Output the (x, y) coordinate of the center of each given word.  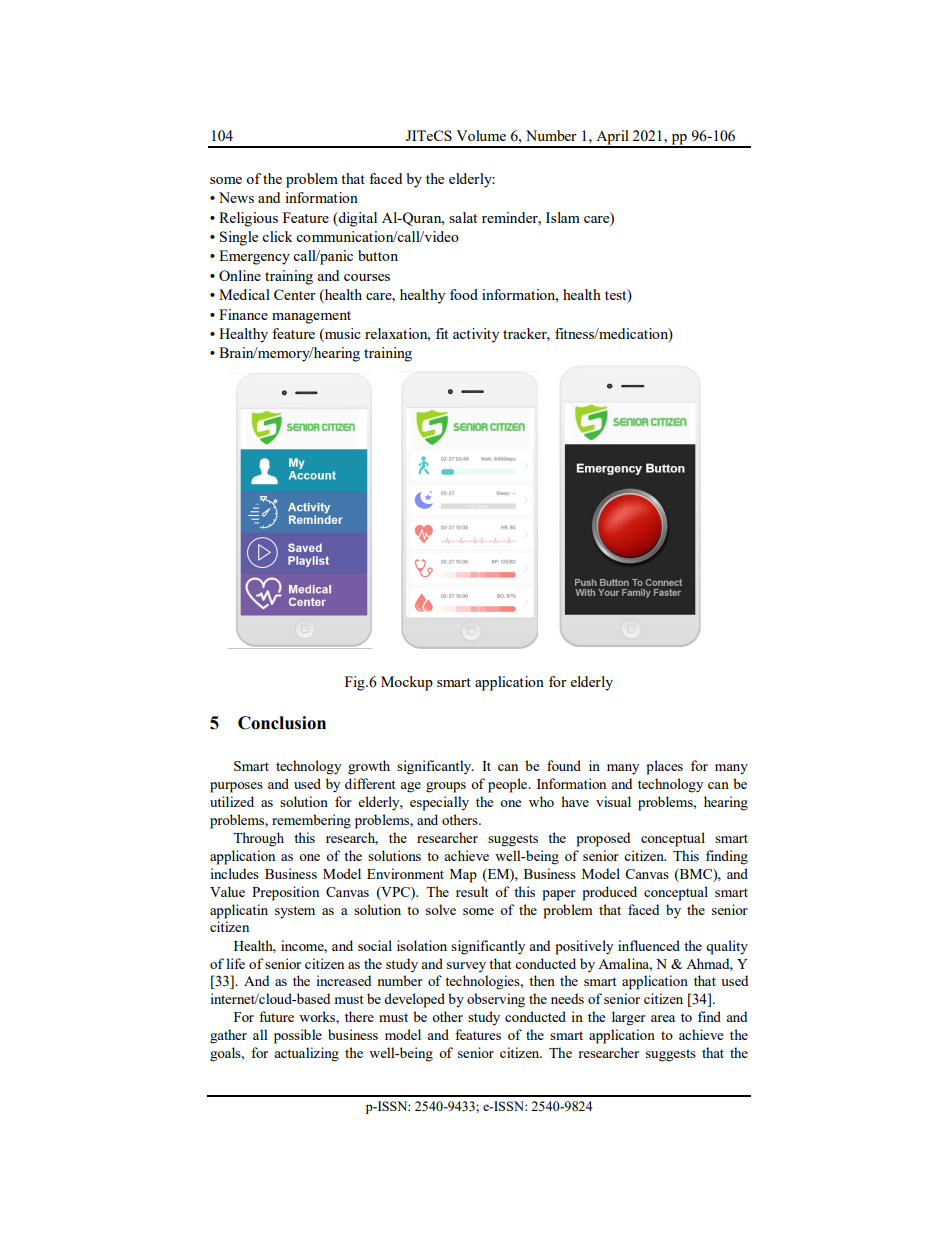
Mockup (407, 683)
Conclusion (282, 723)
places (664, 767)
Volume (481, 135)
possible (298, 1036)
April (612, 138)
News (236, 197)
